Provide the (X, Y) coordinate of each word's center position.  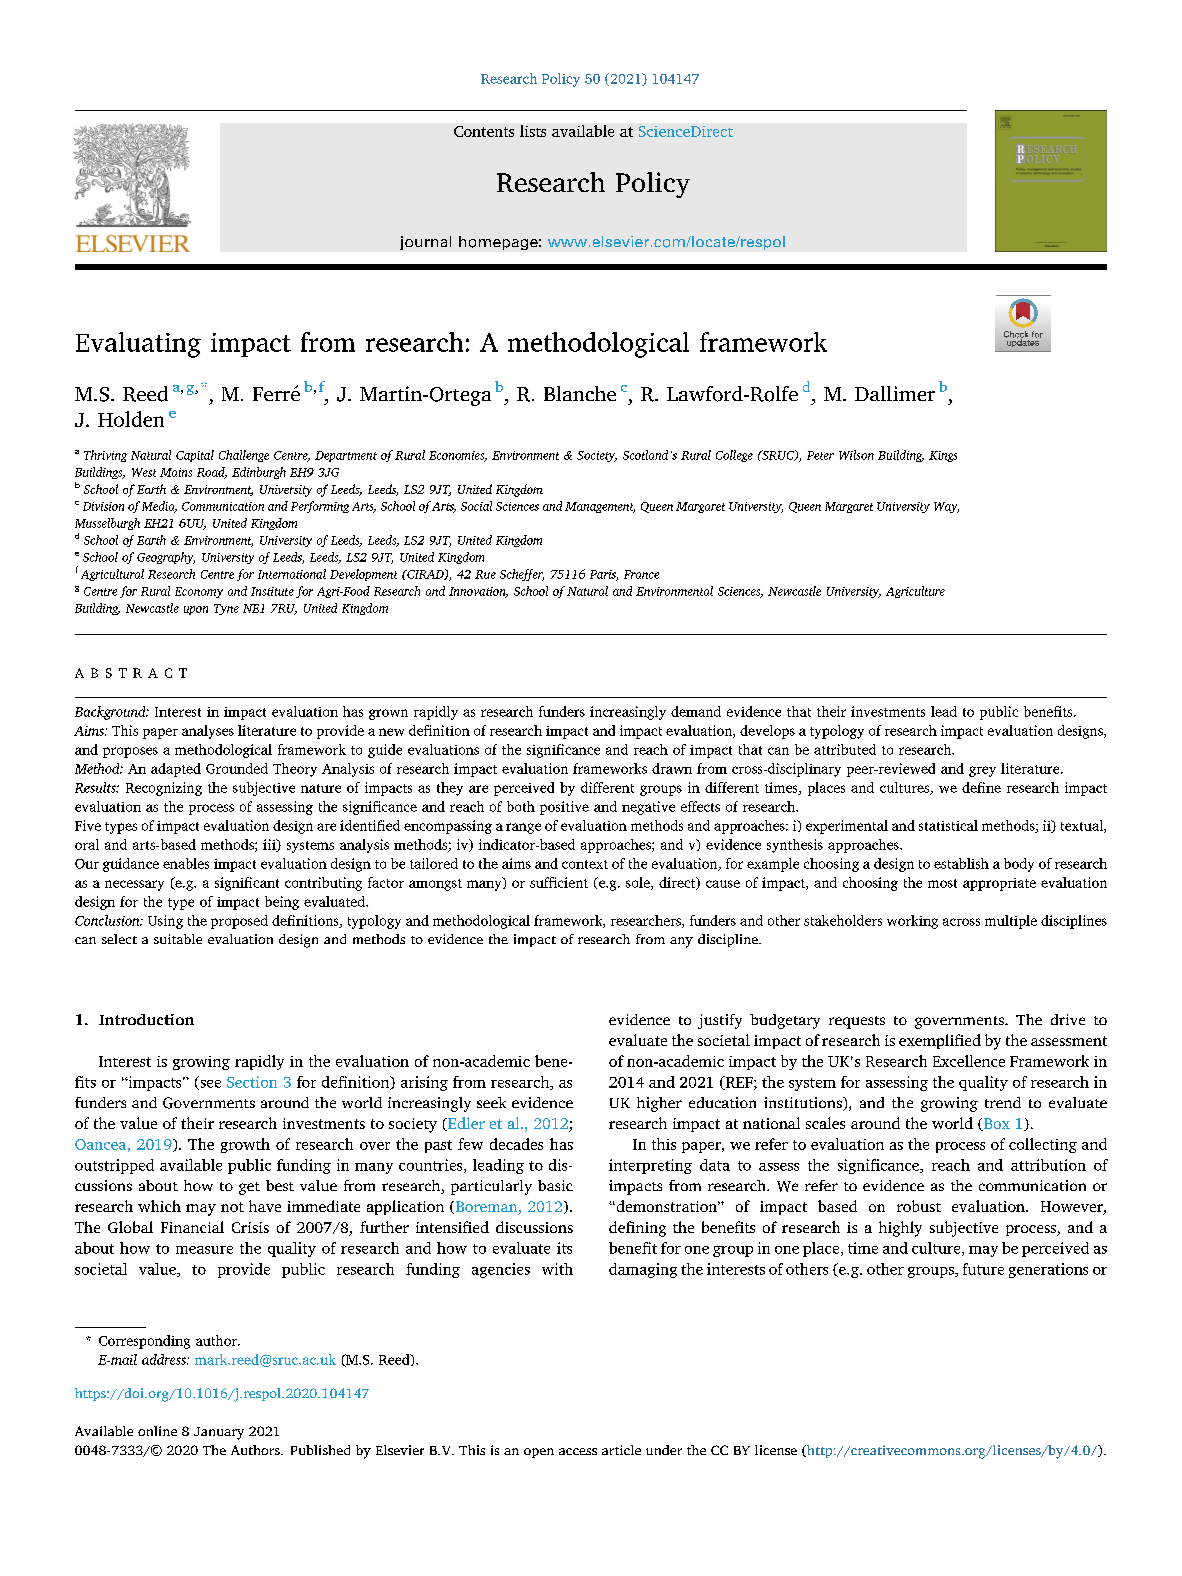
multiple (1011, 922)
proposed (239, 922)
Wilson (856, 455)
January (219, 1433)
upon (196, 610)
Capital (195, 456)
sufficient (559, 882)
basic (555, 1185)
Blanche (580, 393)
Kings (943, 456)
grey (982, 771)
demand (696, 711)
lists (533, 131)
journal (425, 243)
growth (245, 1145)
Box (996, 1124)
